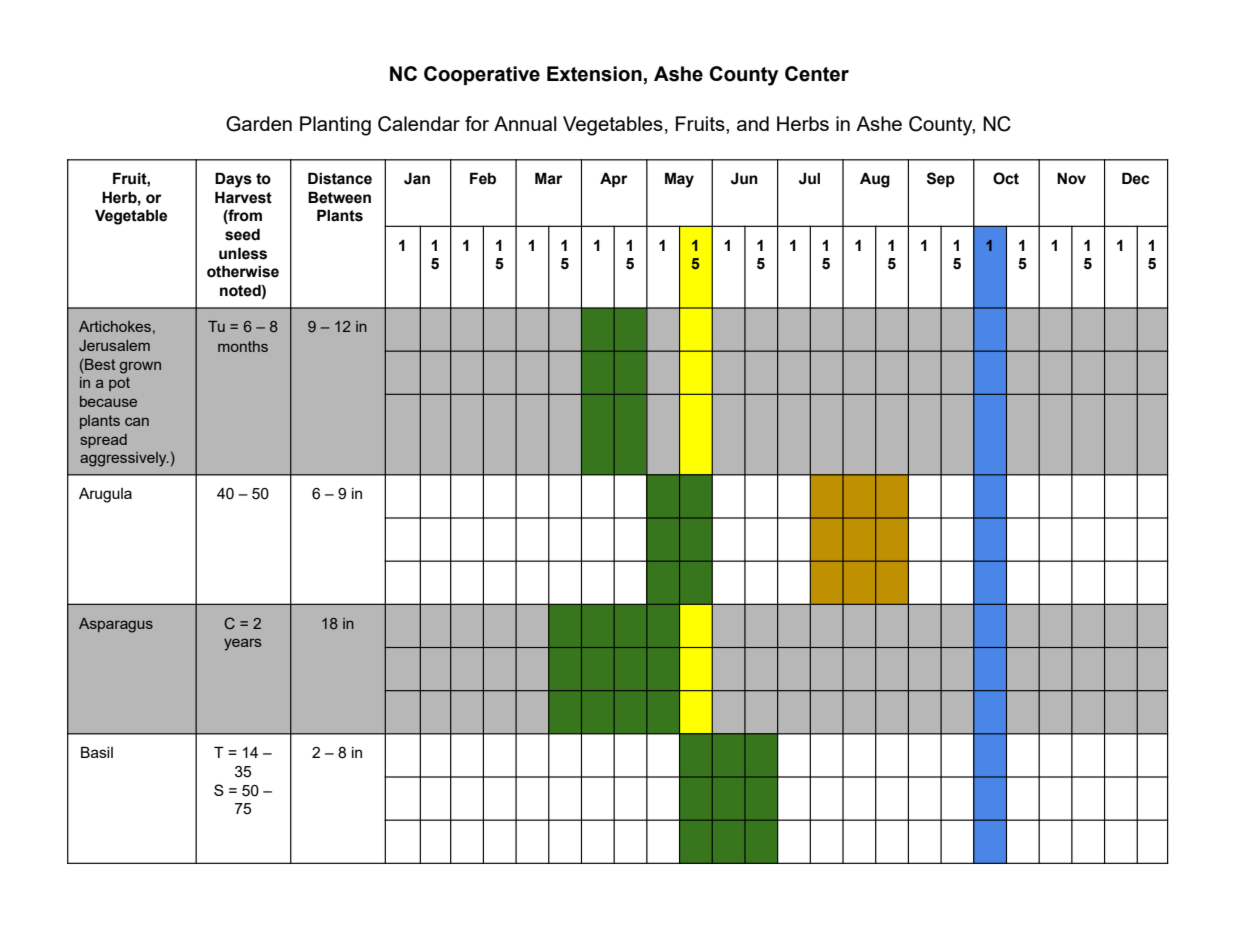 The height and width of the screenshot is (952, 1233). Describe the element at coordinates (97, 752) in the screenshot. I see `Basil` at that location.
